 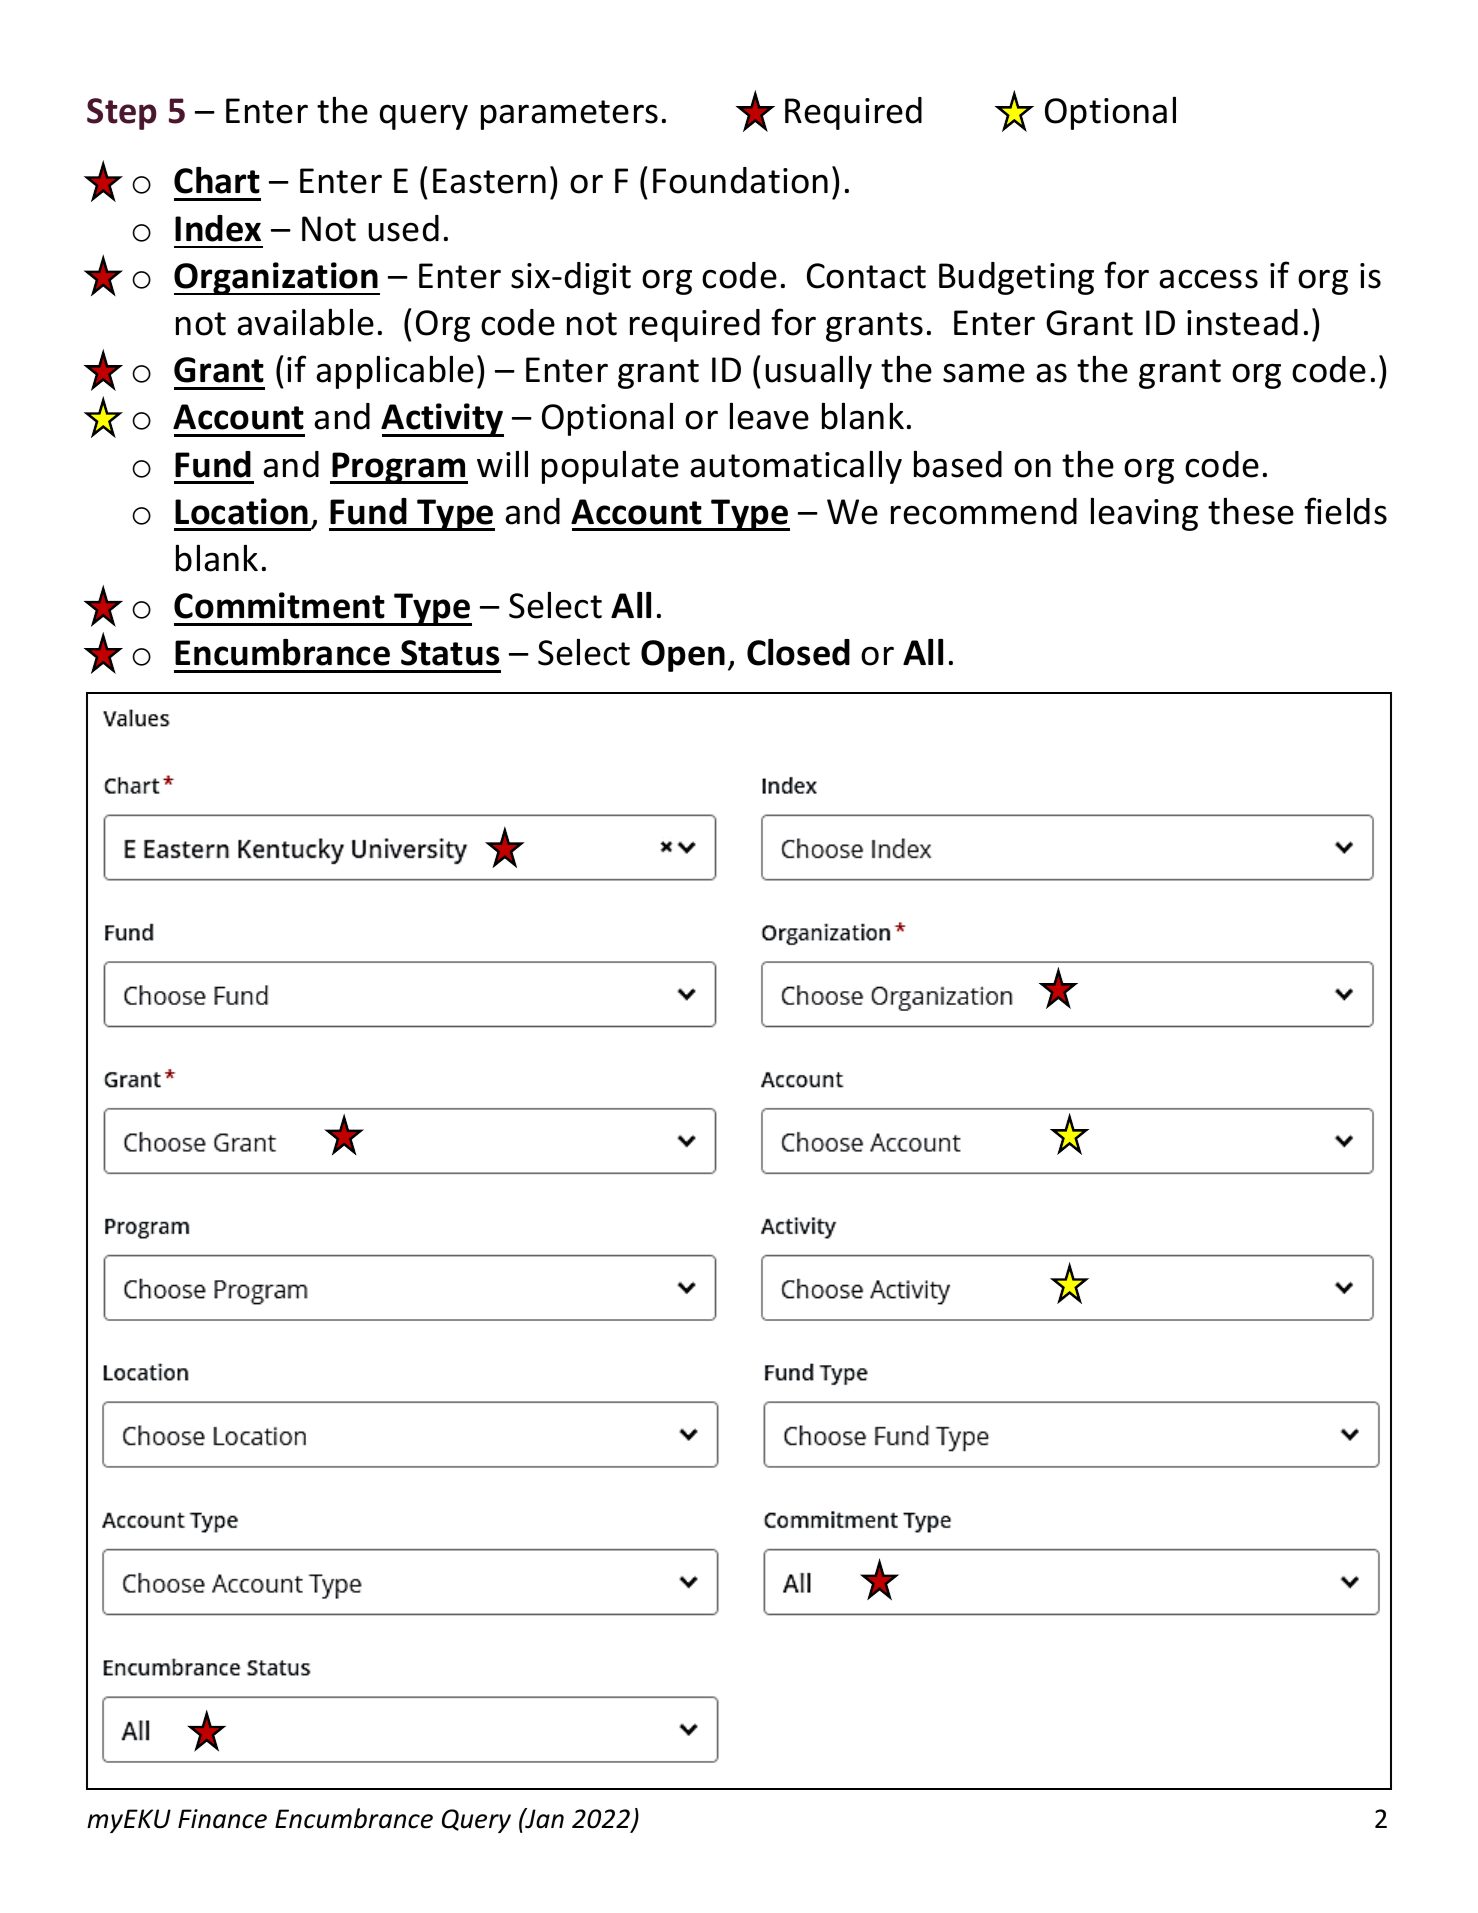 What do you see at coordinates (958, 464) in the page?
I see `based` at bounding box center [958, 464].
